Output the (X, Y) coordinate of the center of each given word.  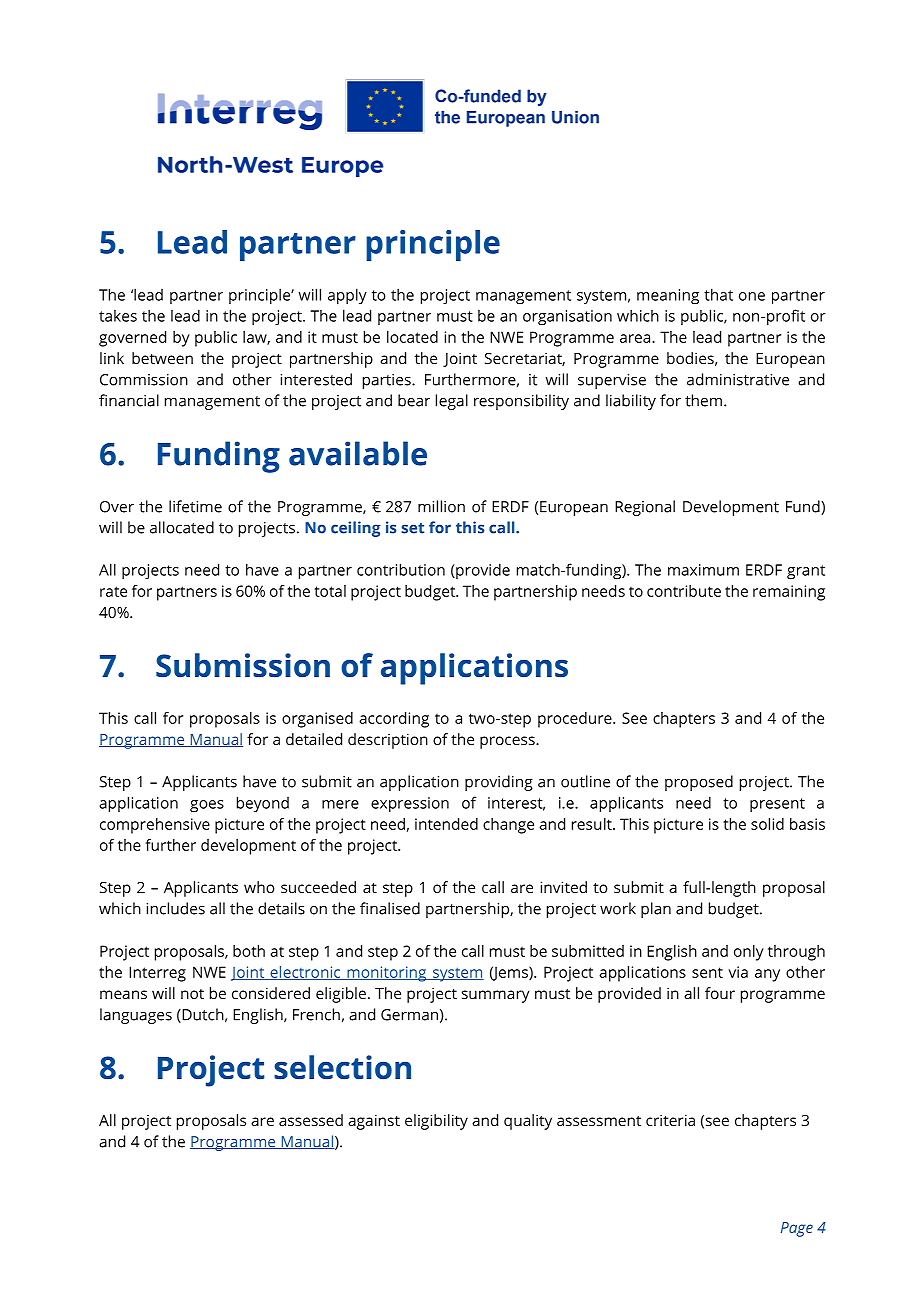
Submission (243, 665)
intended (446, 824)
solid (767, 824)
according (394, 720)
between (162, 358)
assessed (311, 1120)
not (192, 994)
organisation (567, 318)
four (720, 993)
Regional (645, 508)
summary (496, 996)
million (441, 506)
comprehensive (155, 826)
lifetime (195, 506)
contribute (684, 591)
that (718, 294)
